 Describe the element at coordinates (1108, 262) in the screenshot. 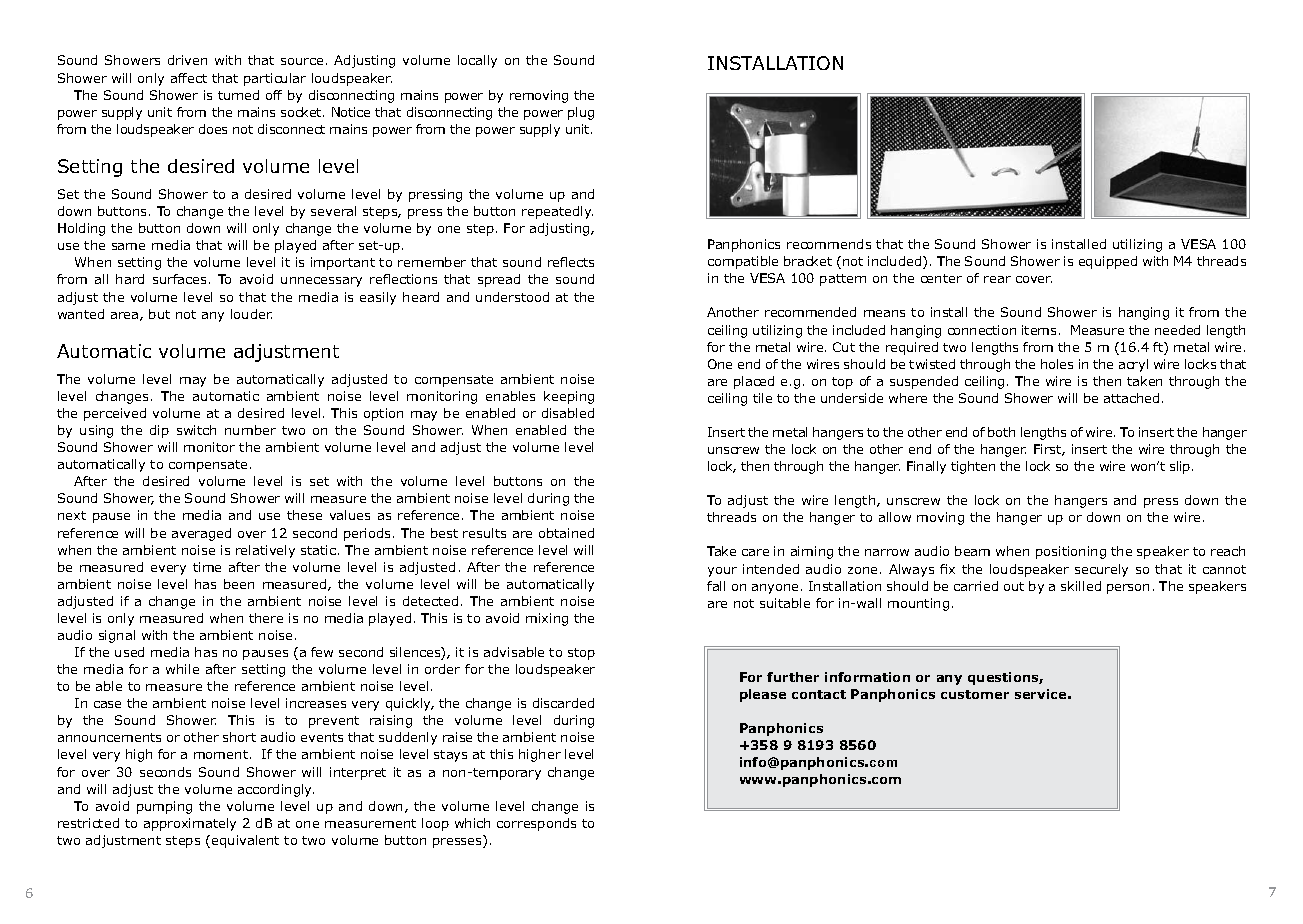

I see `equipped` at that location.
